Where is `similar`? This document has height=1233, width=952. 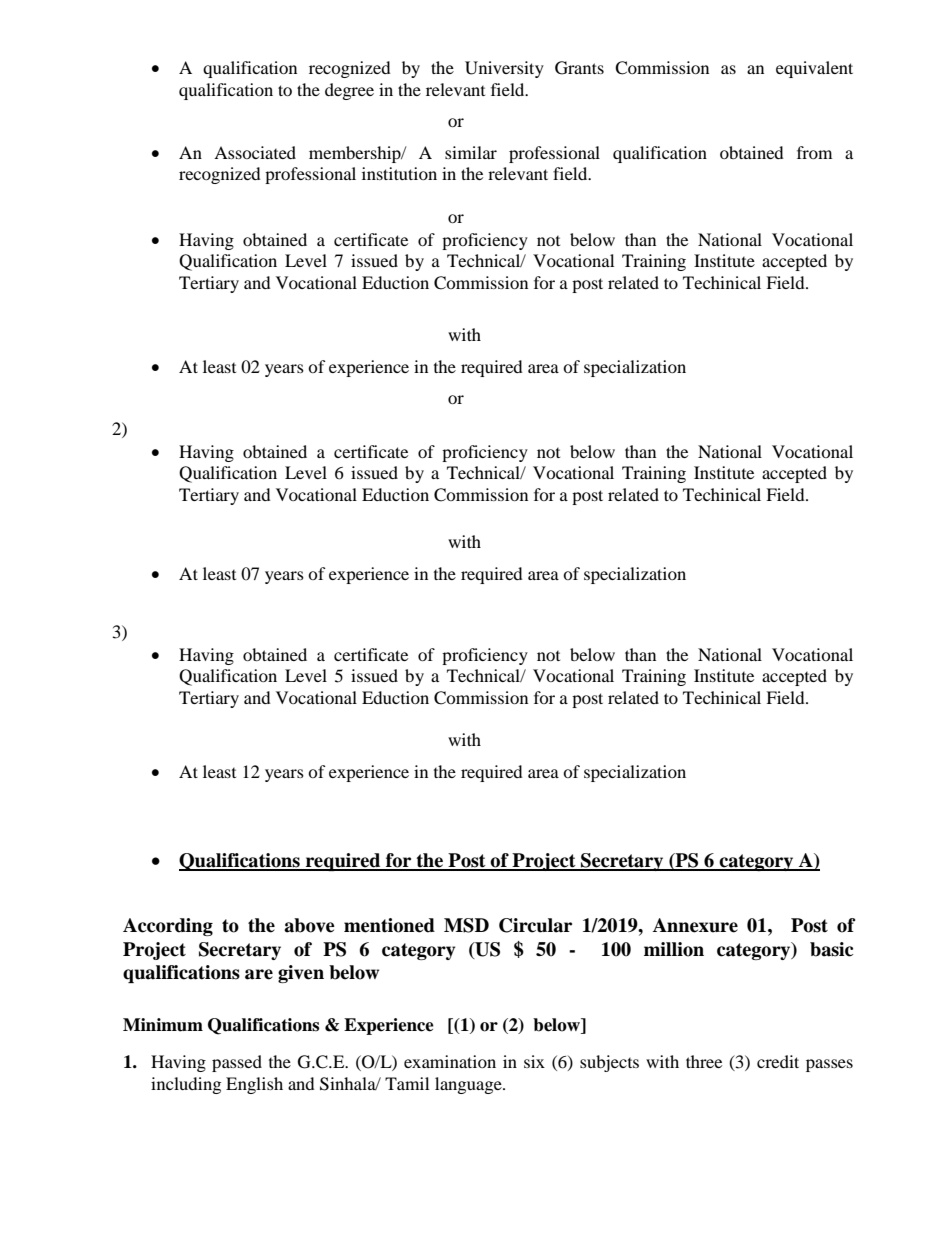
similar is located at coordinates (471, 152).
